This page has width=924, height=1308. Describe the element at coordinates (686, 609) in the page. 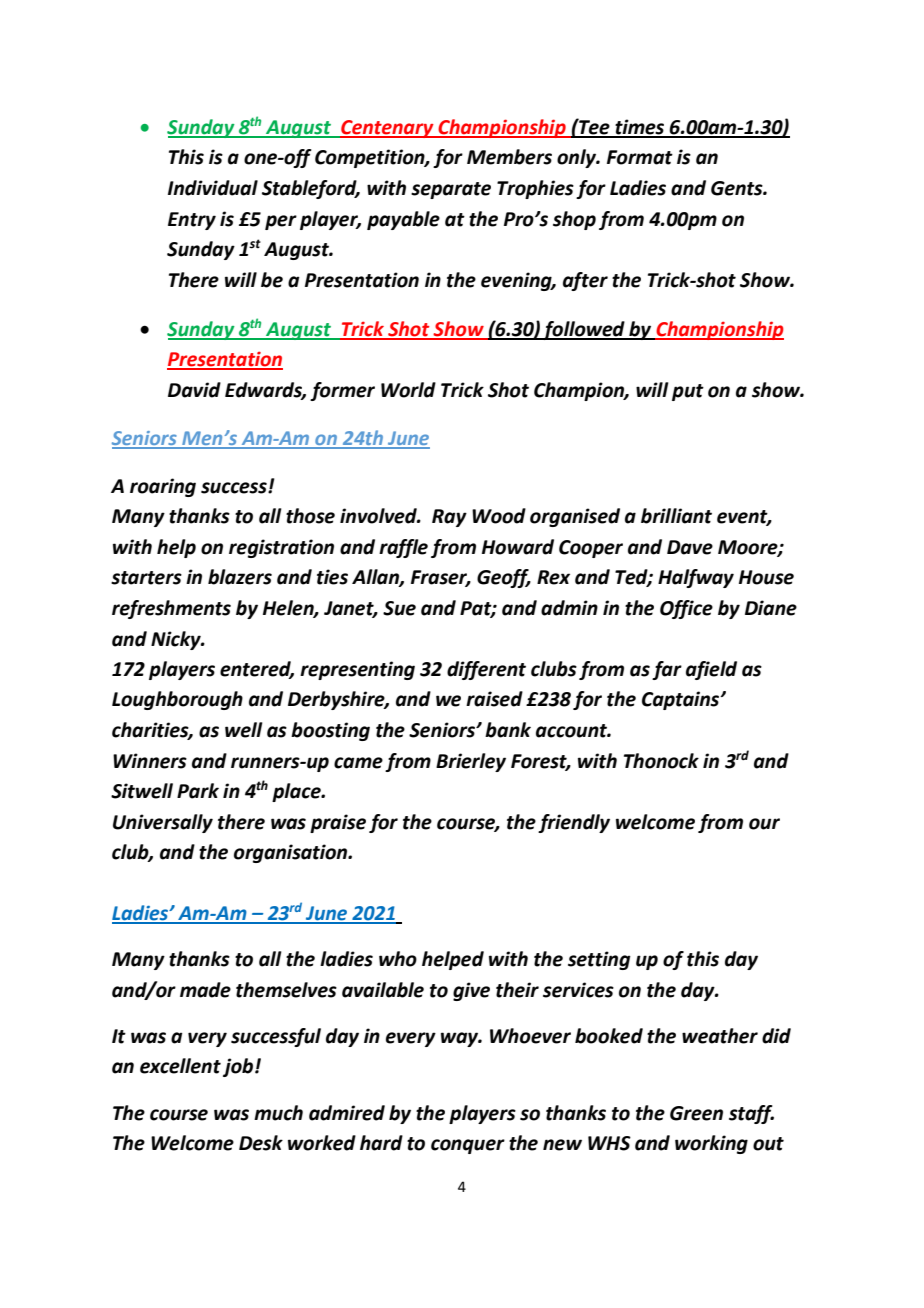

I see `Office` at that location.
